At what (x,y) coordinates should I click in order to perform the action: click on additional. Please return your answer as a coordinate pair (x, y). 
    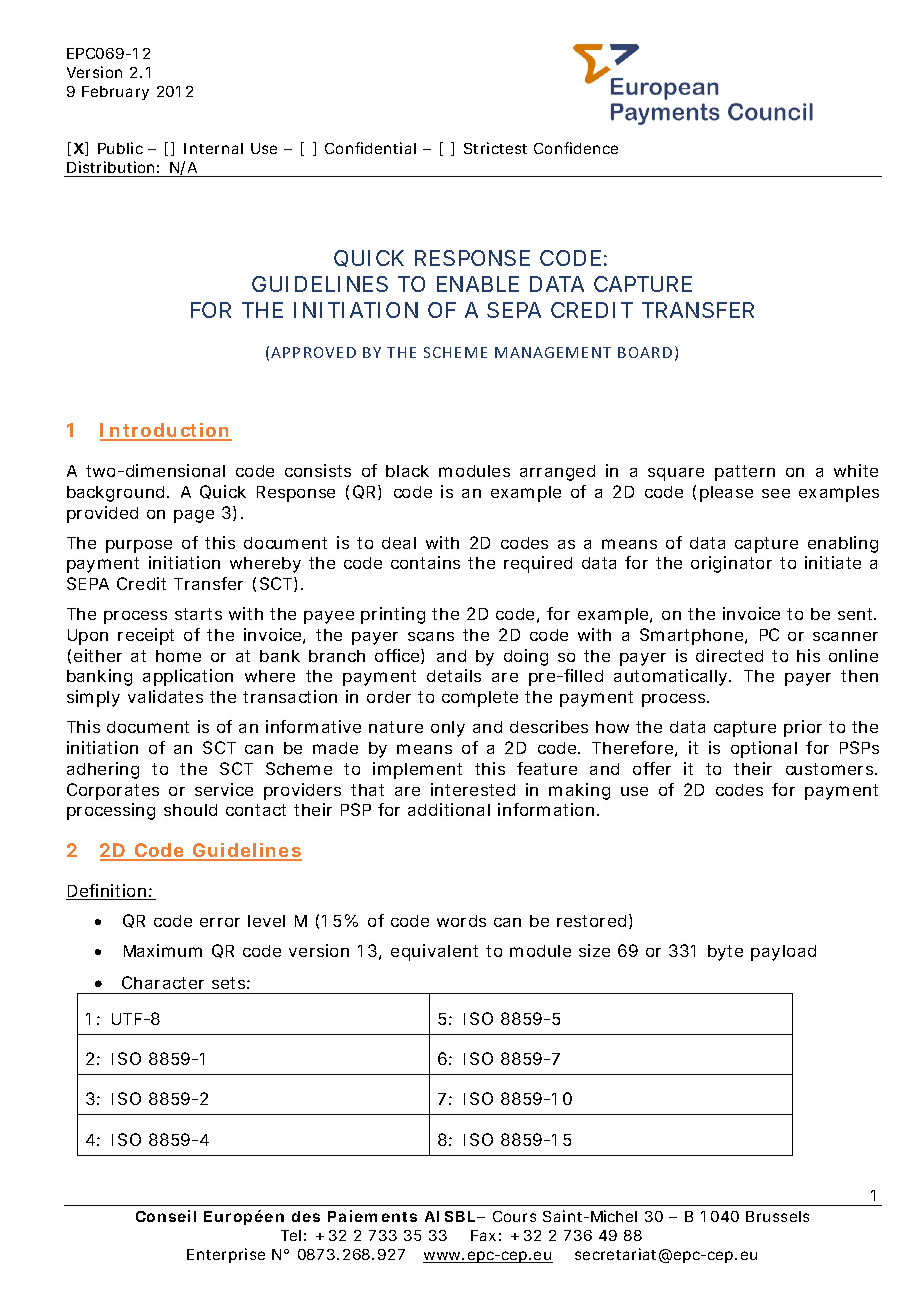
    Looking at the image, I should click on (449, 809).
